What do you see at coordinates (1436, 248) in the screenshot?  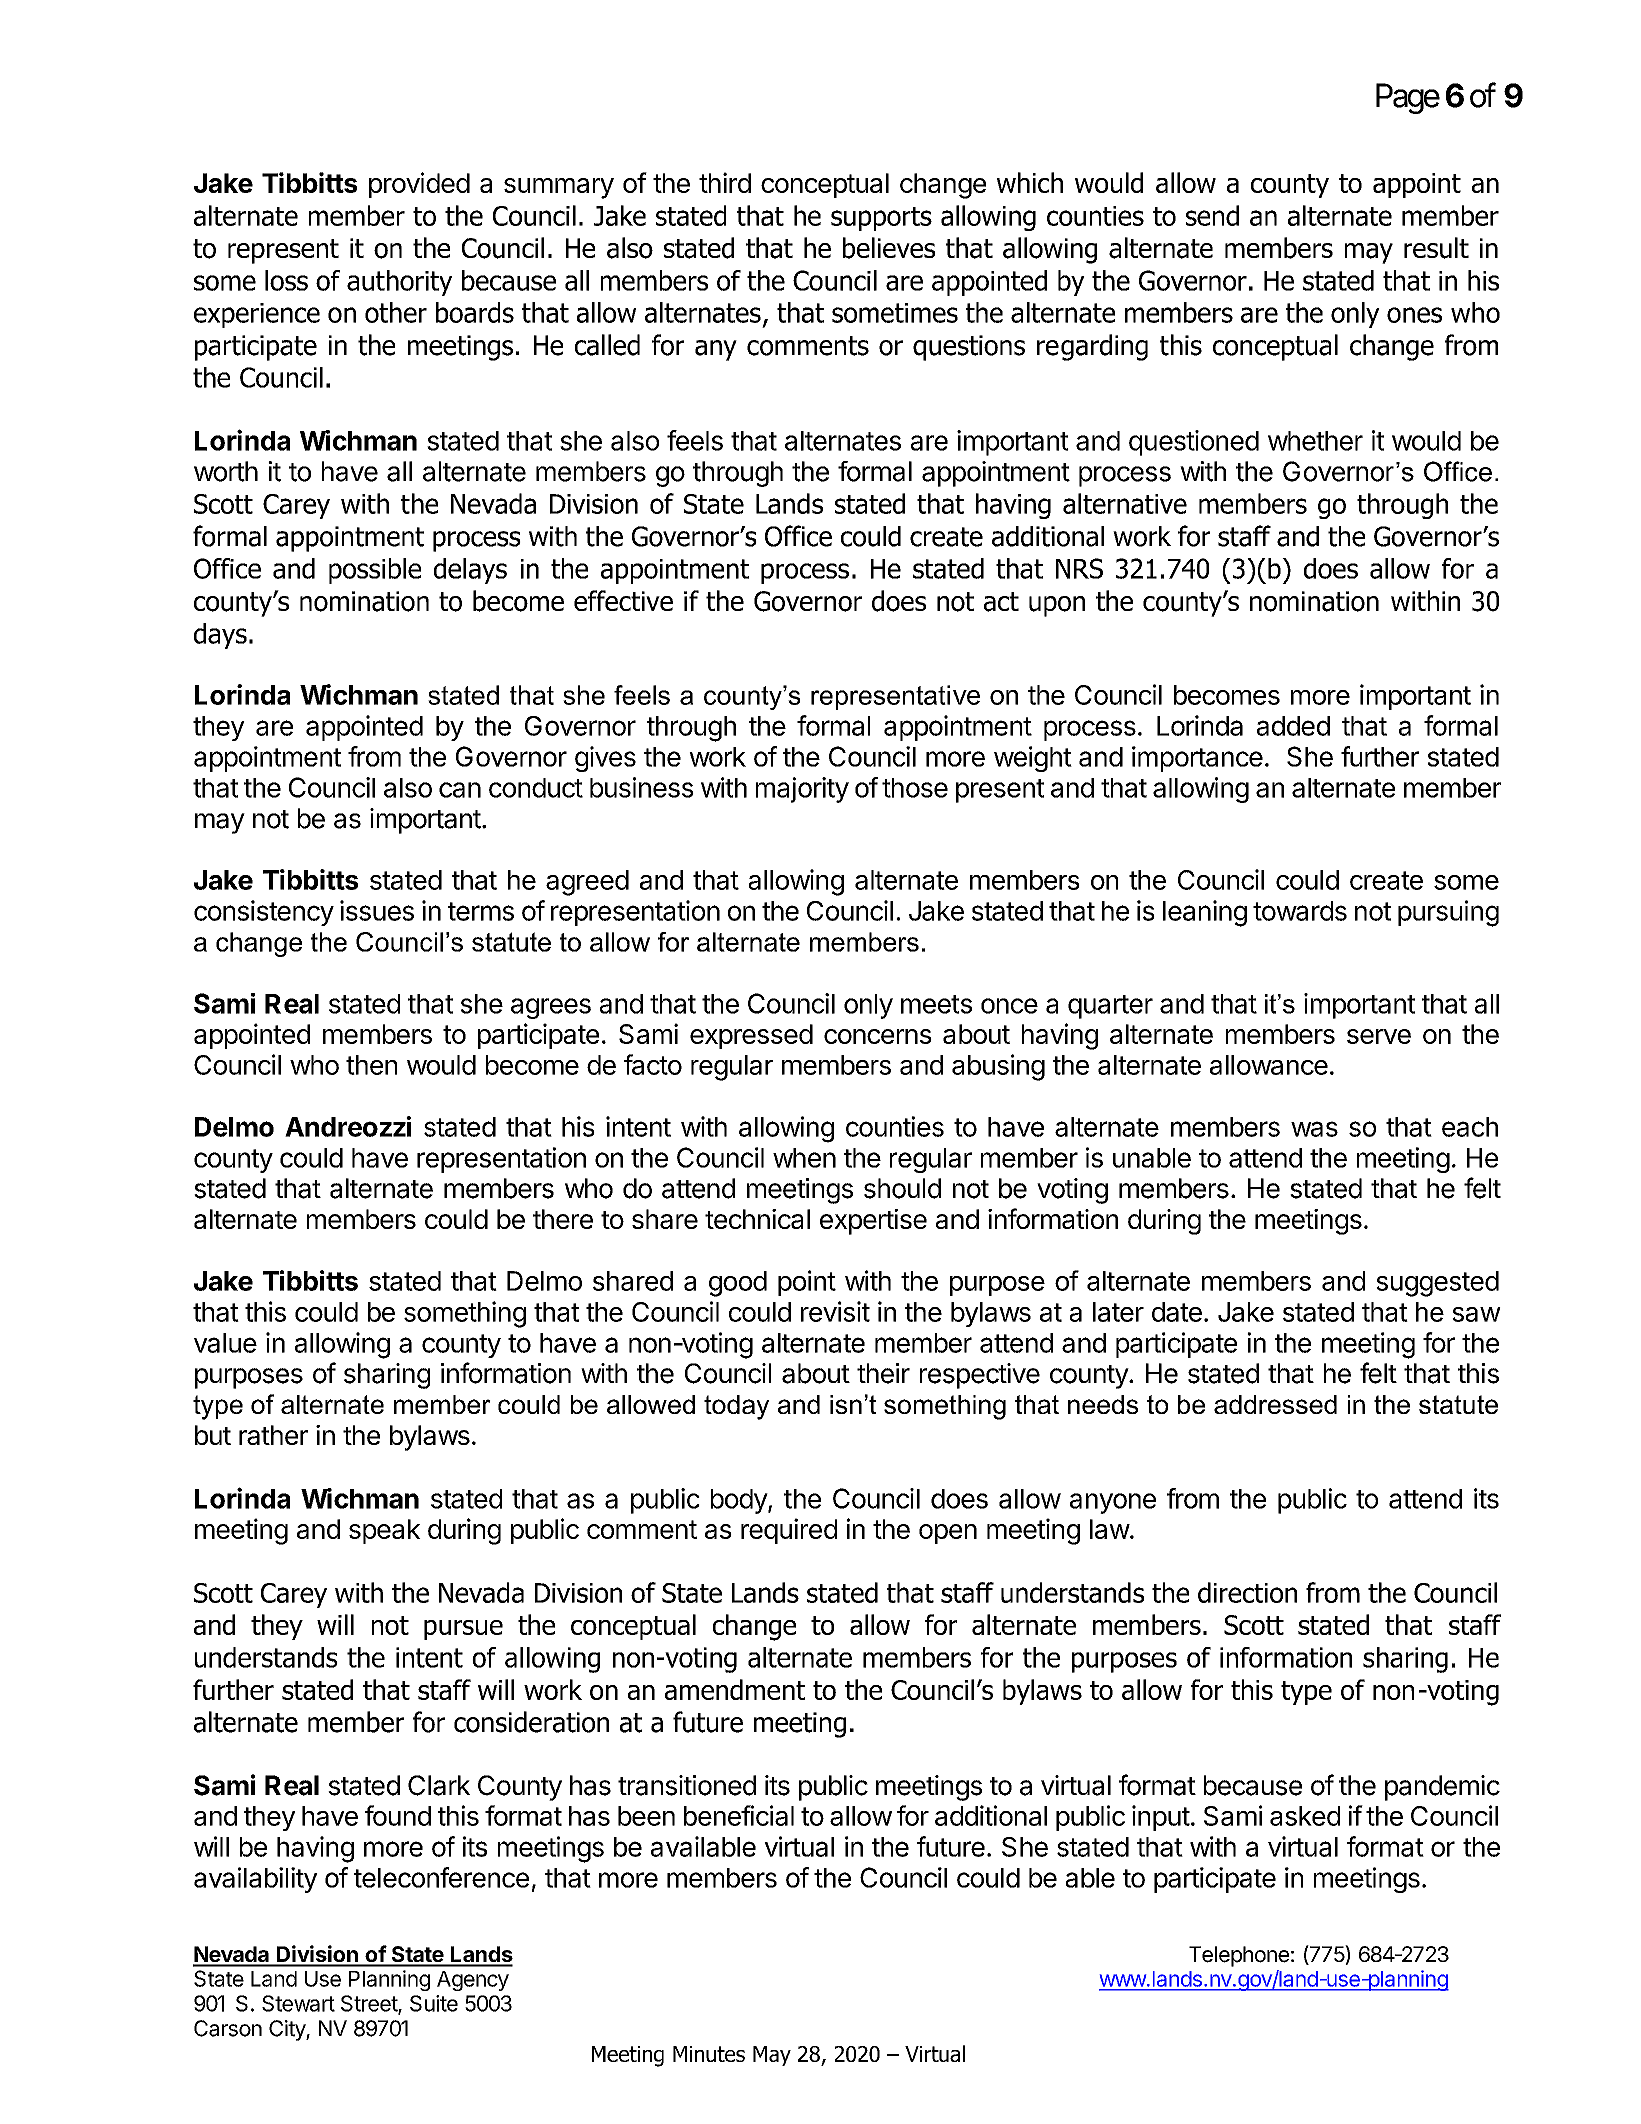 I see `result` at bounding box center [1436, 248].
